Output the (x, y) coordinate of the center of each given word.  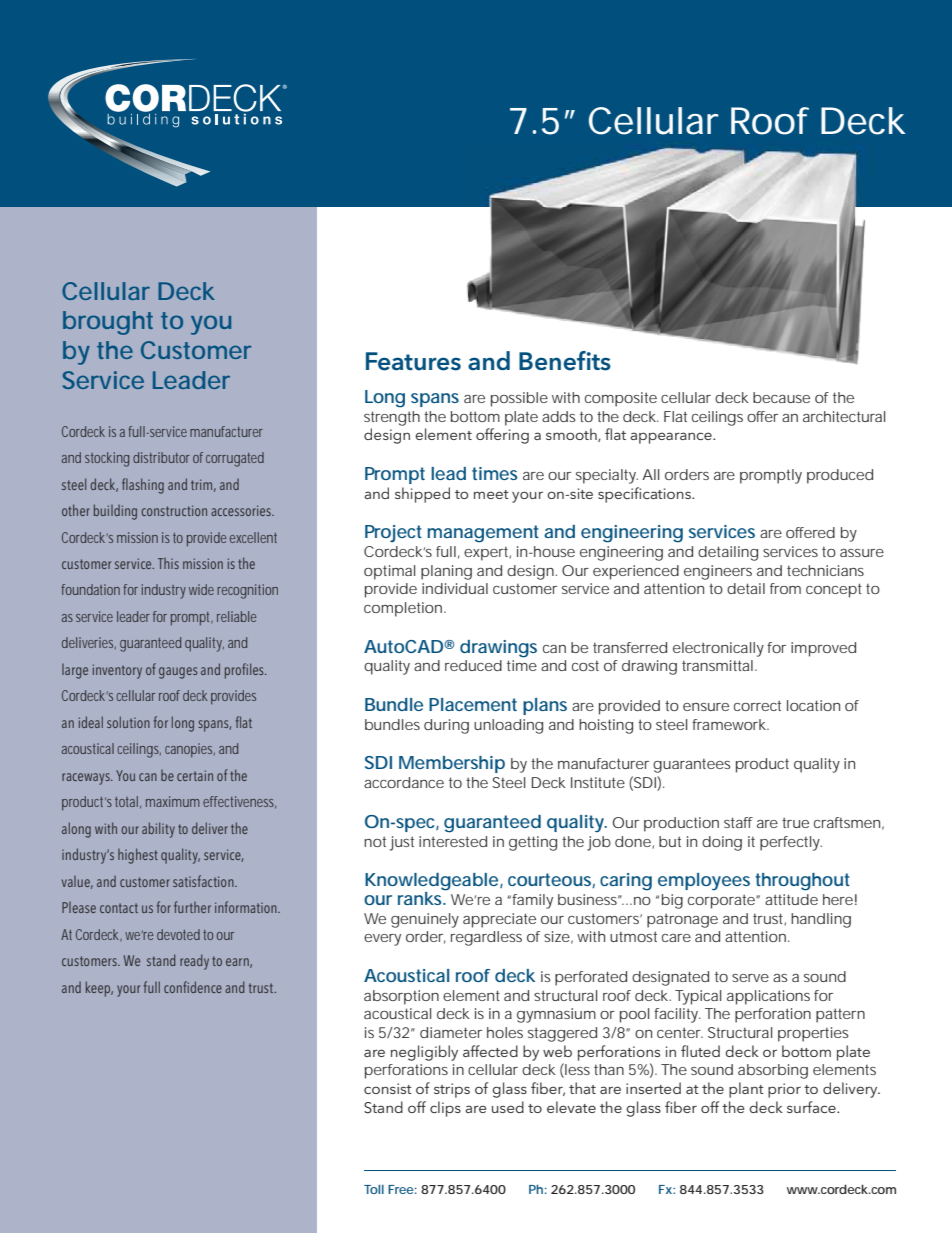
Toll (374, 1189)
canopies (190, 750)
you (211, 325)
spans (435, 400)
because (781, 397)
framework (730, 724)
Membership (452, 764)
